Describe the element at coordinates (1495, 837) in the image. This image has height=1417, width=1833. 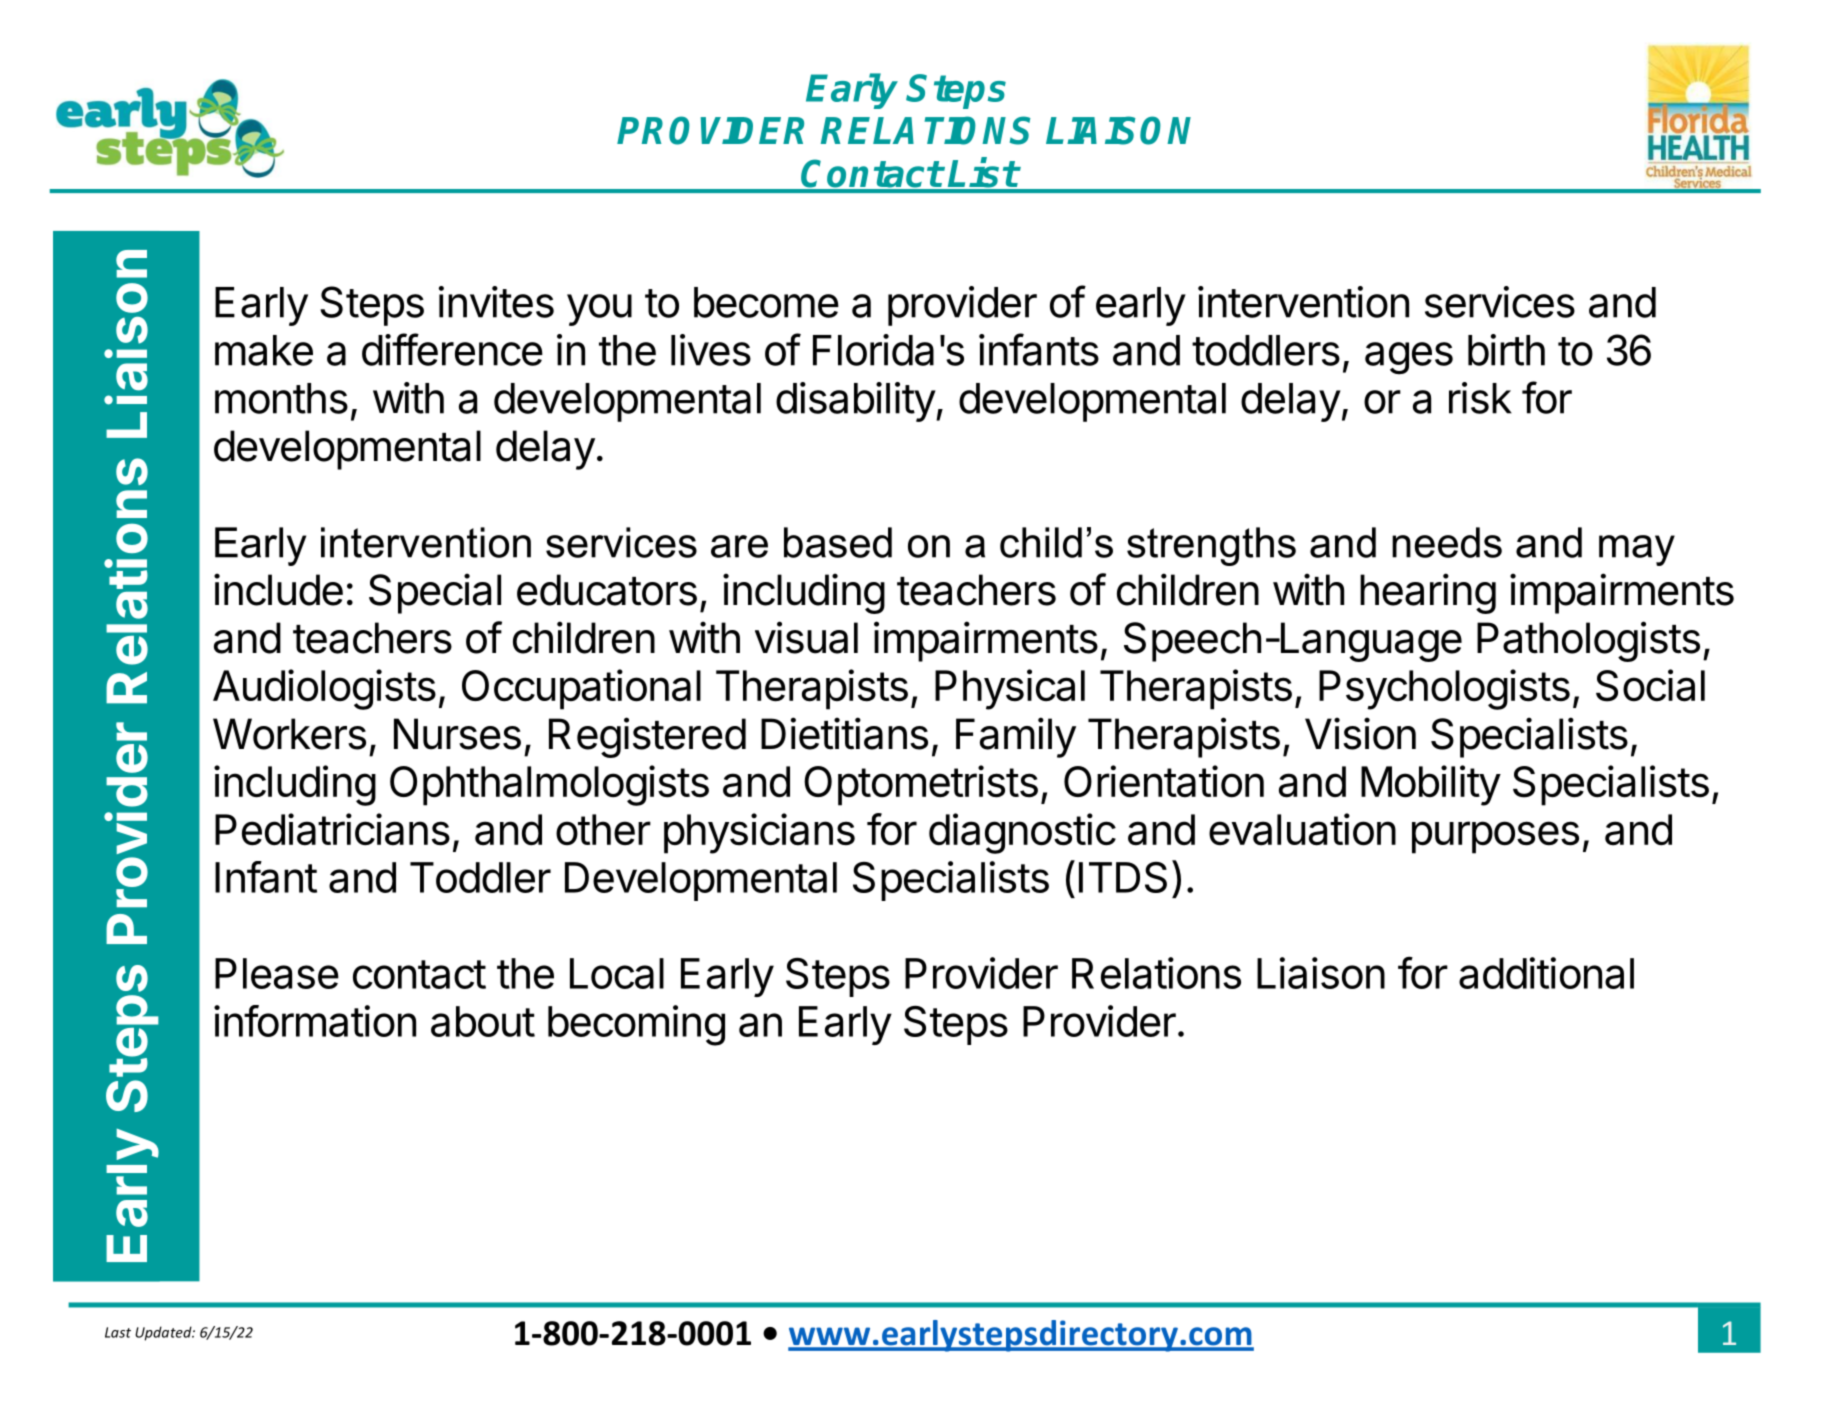
I see `purposes` at that location.
